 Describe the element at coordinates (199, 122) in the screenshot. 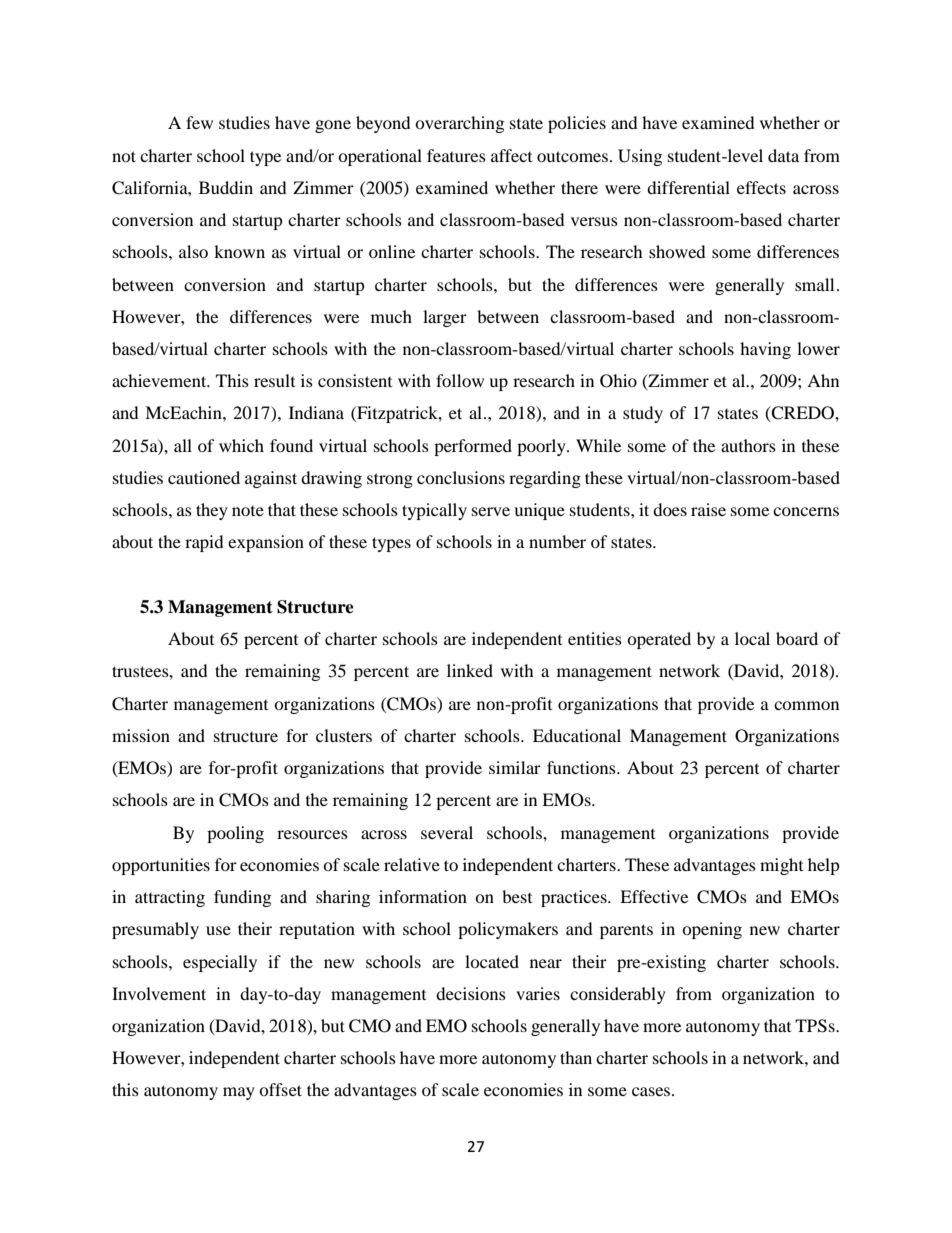

I see `few` at that location.
